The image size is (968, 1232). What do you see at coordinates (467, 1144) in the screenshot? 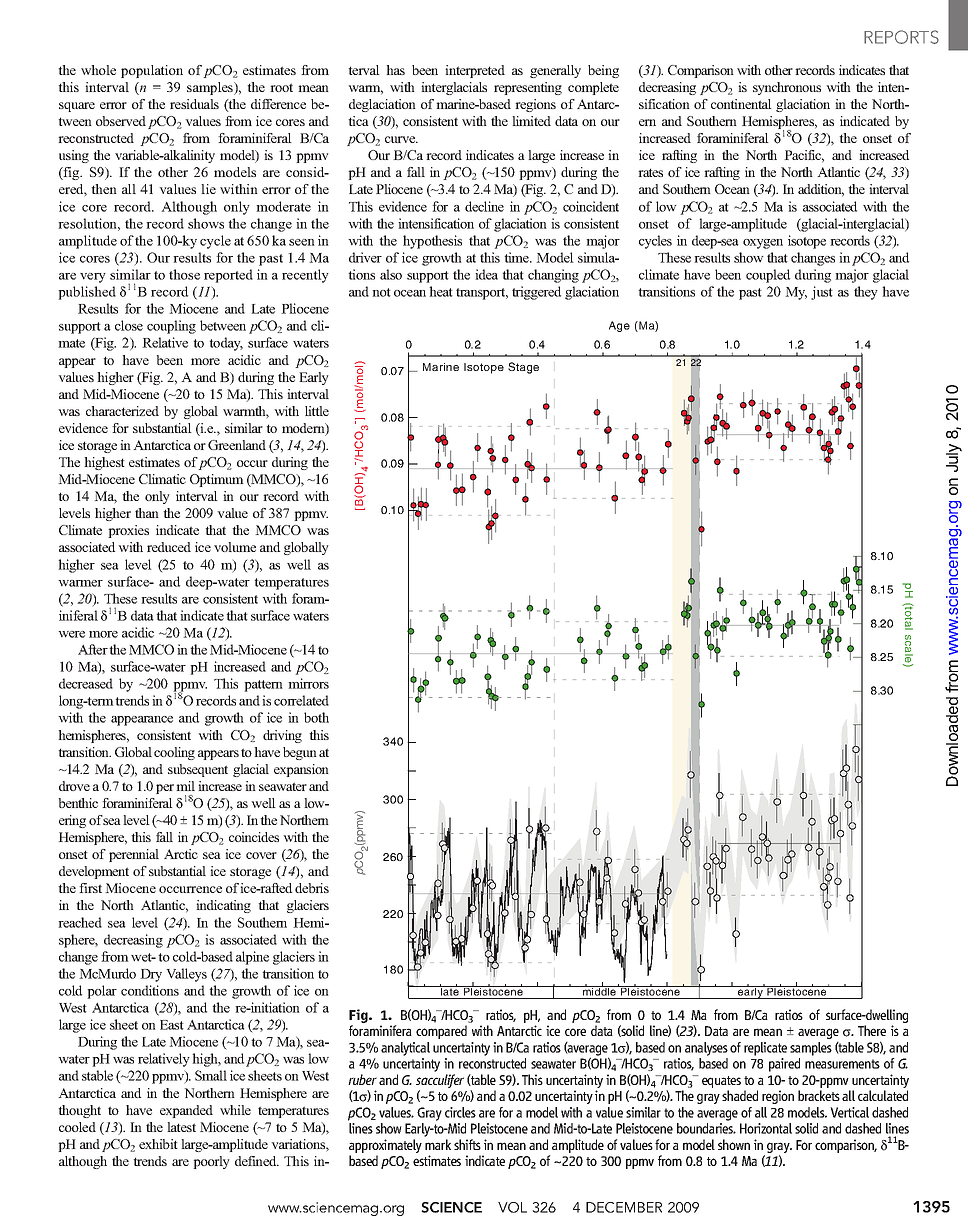
I see `shifts` at bounding box center [467, 1144].
